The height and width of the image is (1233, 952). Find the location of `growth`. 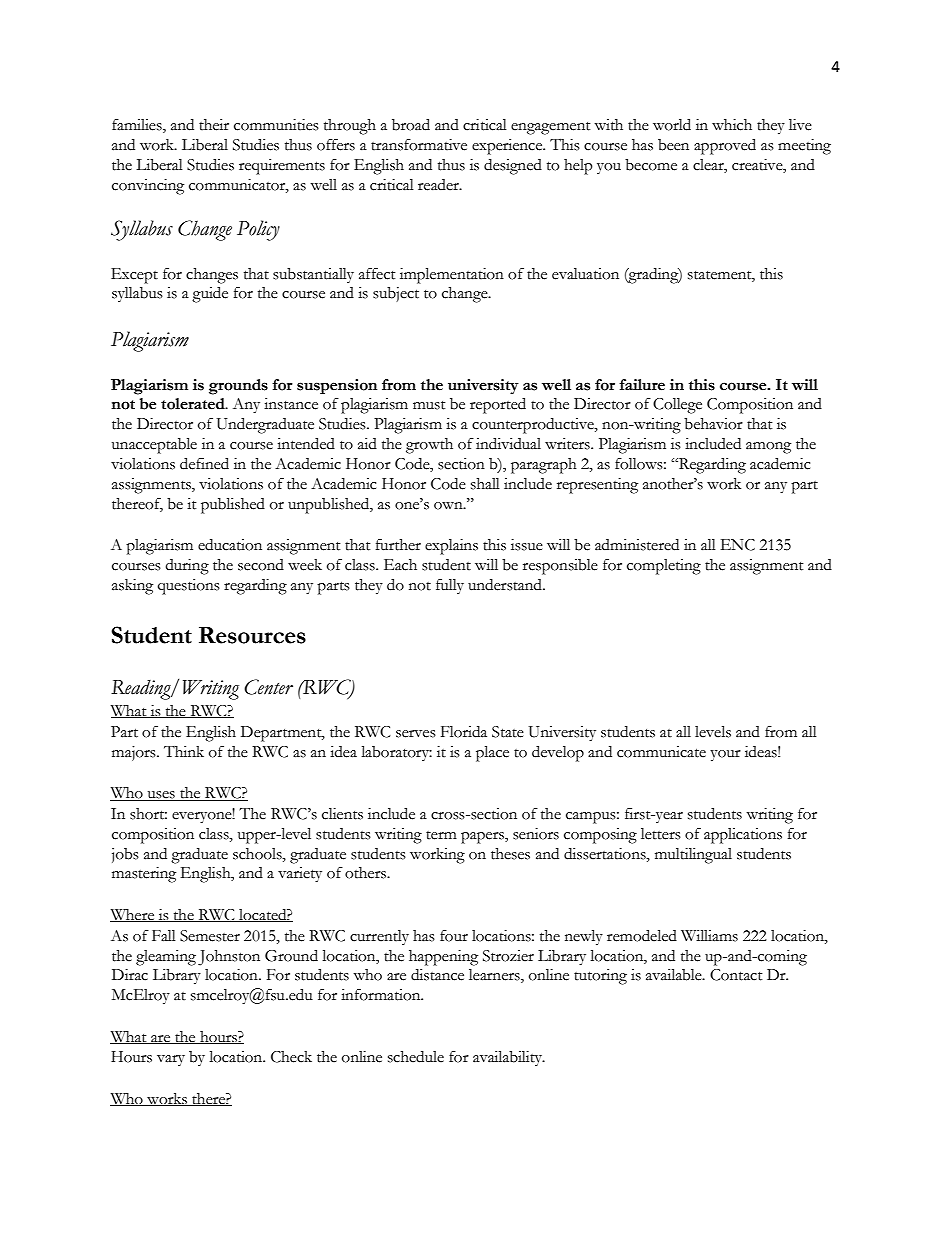

growth is located at coordinates (429, 446).
